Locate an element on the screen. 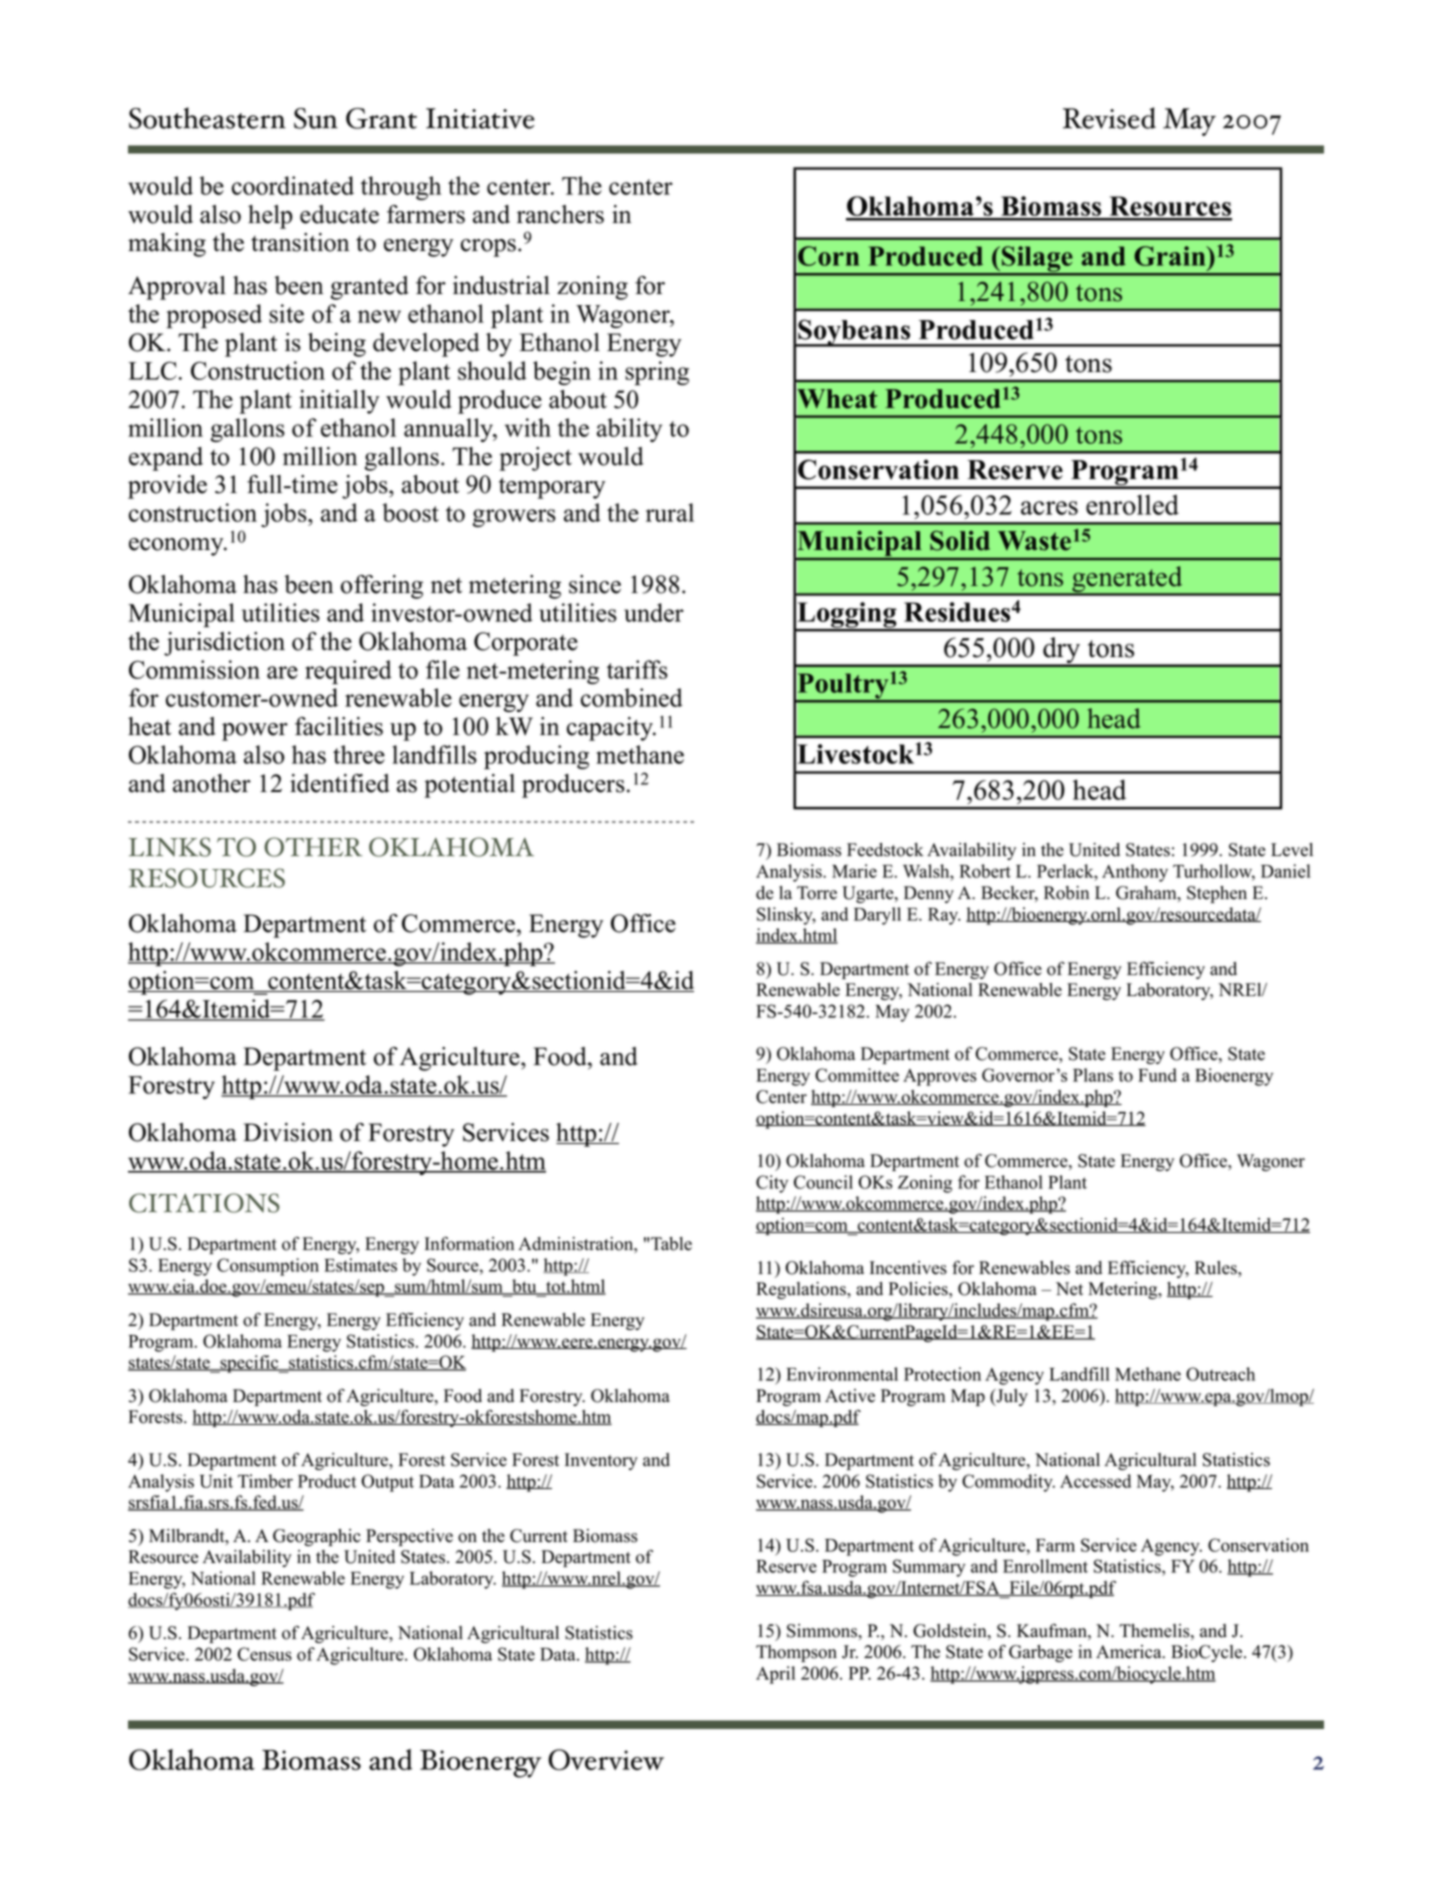 This screenshot has height=1879, width=1452. Census is located at coordinates (264, 1654).
